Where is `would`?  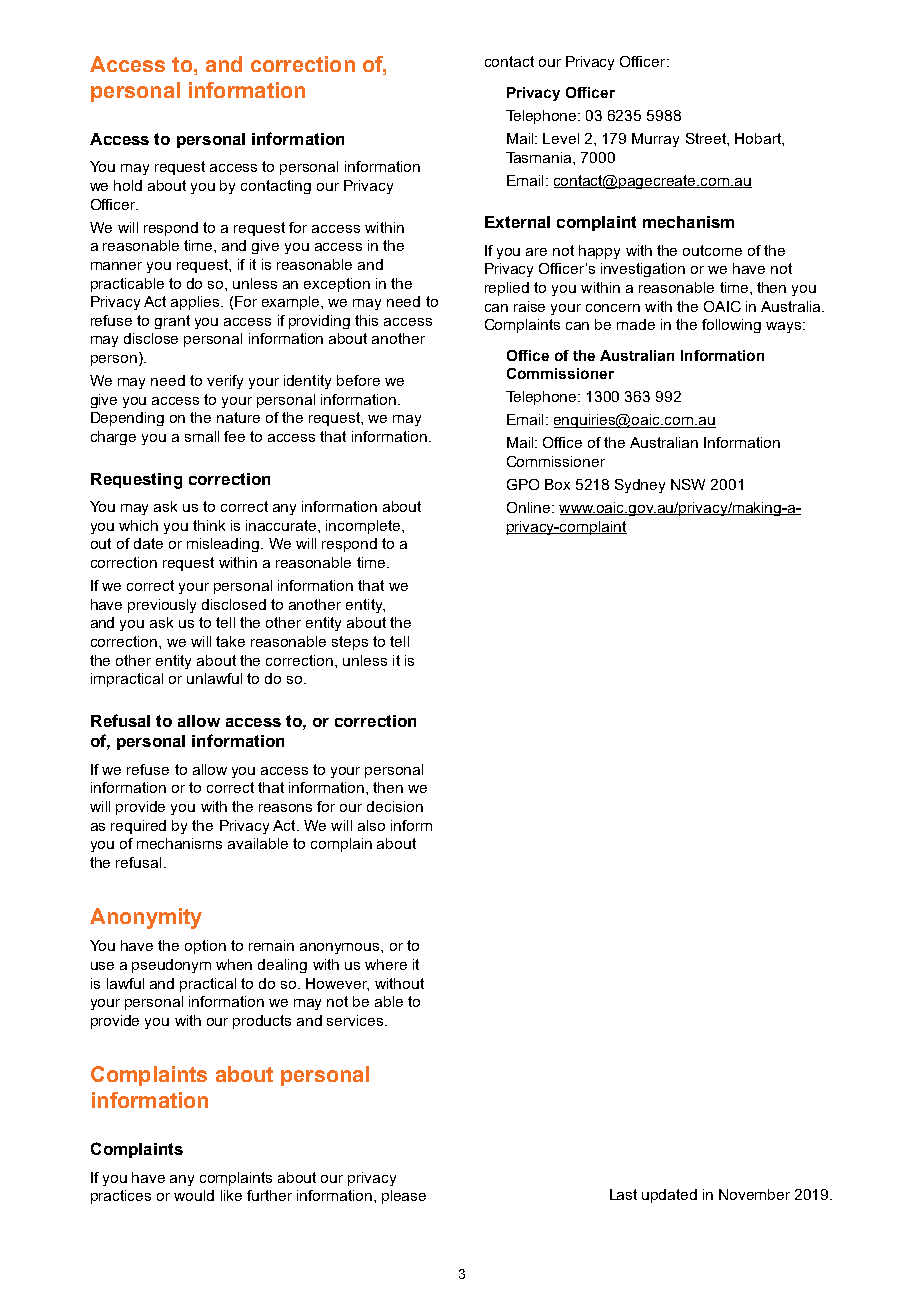 would is located at coordinates (194, 1195).
